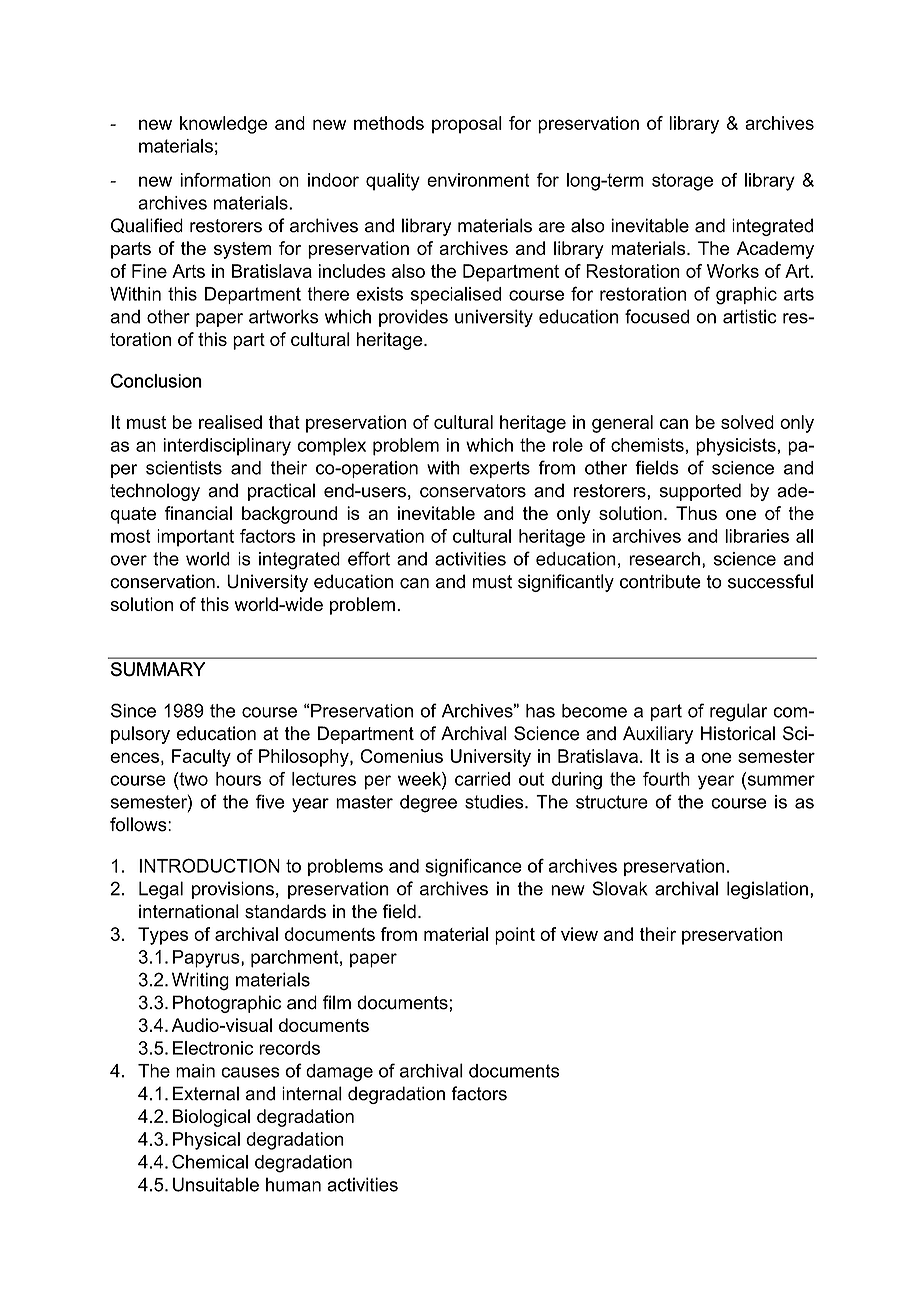  I want to click on environment, so click(478, 180).
